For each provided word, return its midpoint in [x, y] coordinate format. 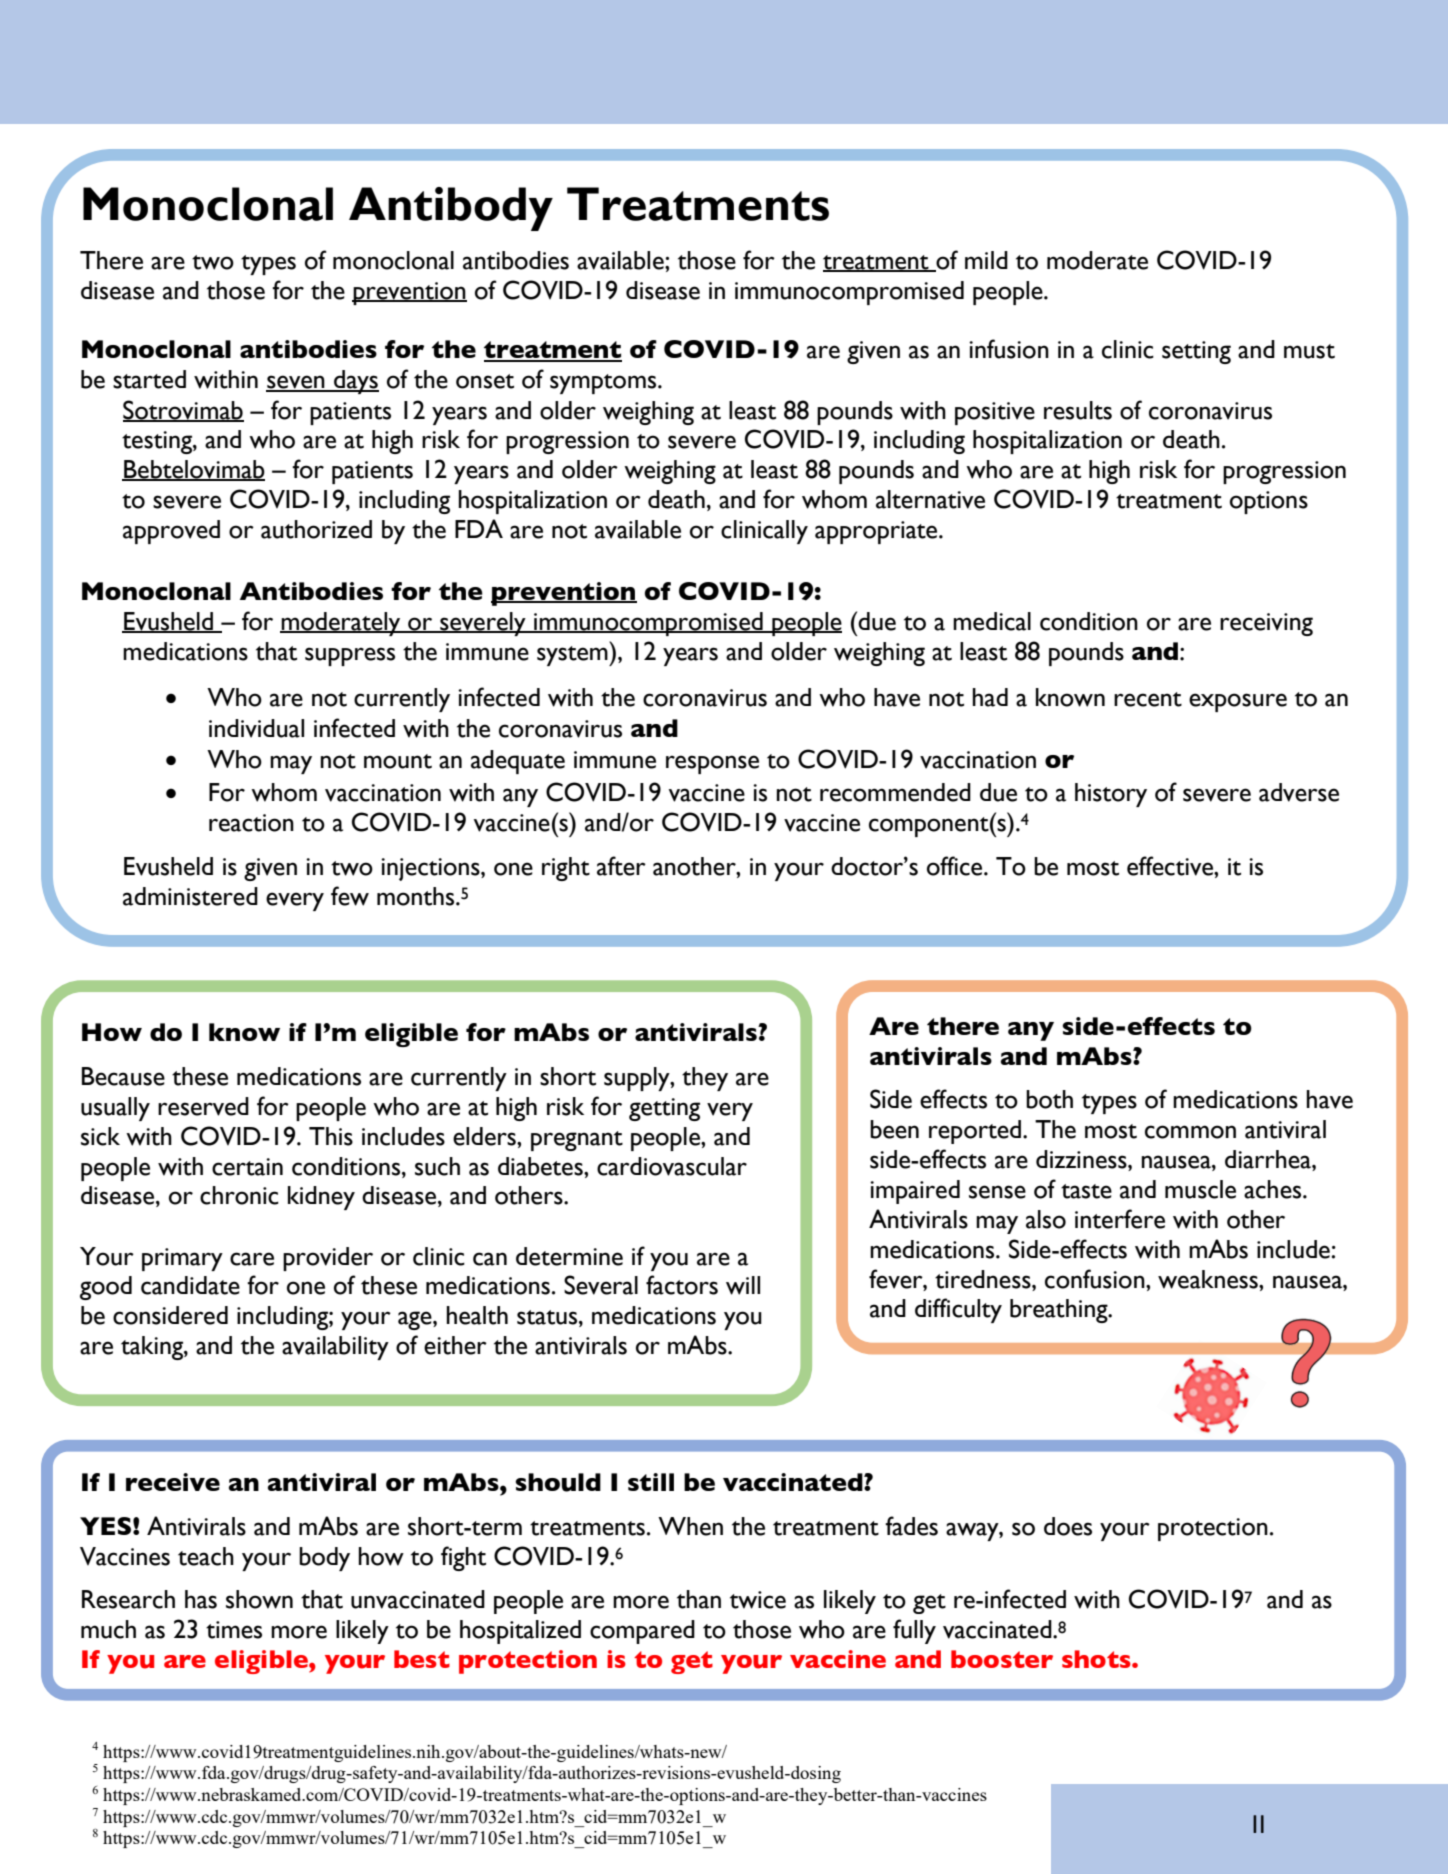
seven [296, 383]
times [234, 1630]
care [252, 1259]
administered [190, 896]
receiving [1266, 624]
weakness [1209, 1279]
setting [1196, 352]
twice [758, 1600]
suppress [350, 656]
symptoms [604, 384]
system [573, 656]
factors [682, 1285]
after [621, 866]
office [956, 866]
